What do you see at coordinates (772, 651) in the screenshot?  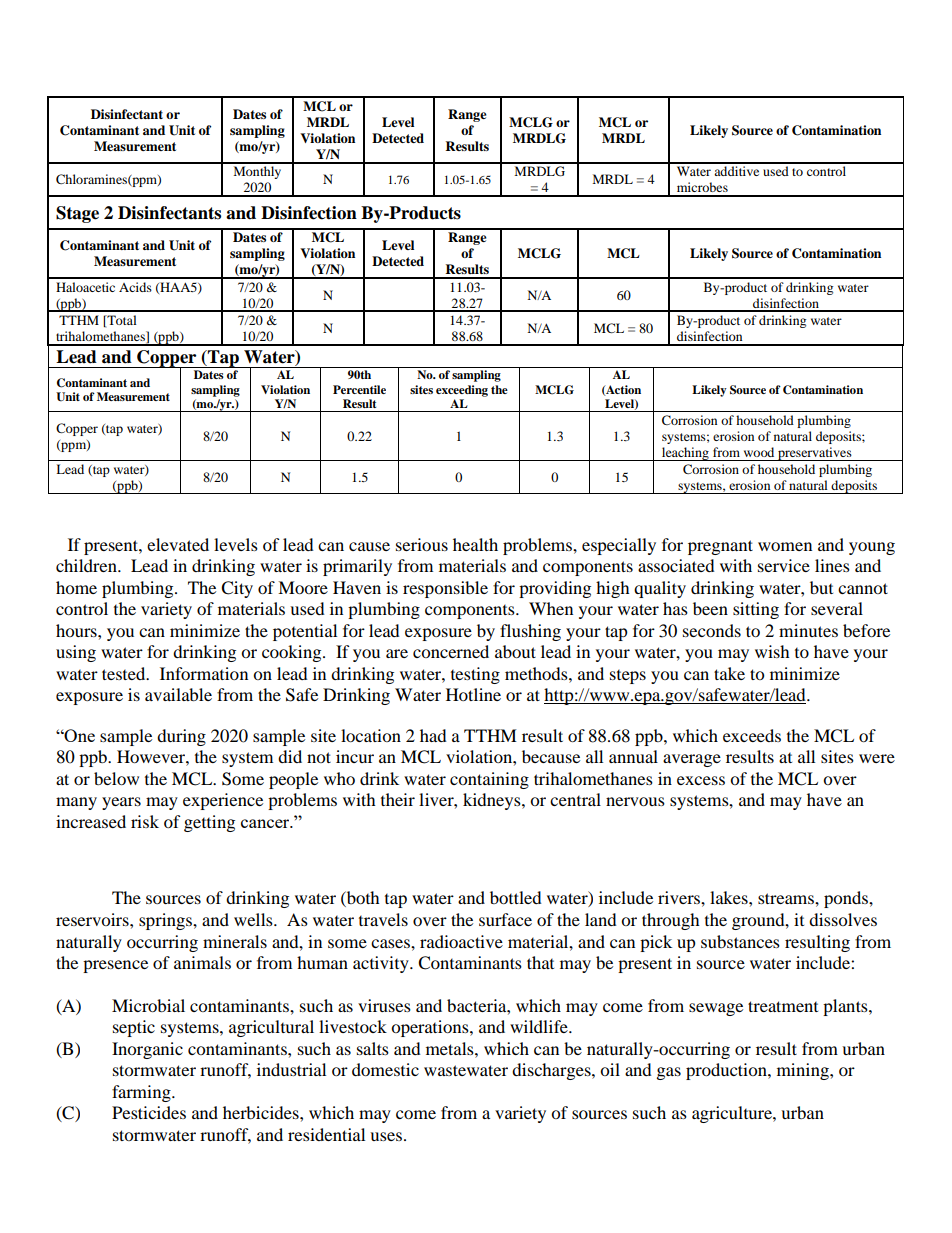 I see `wish` at bounding box center [772, 651].
